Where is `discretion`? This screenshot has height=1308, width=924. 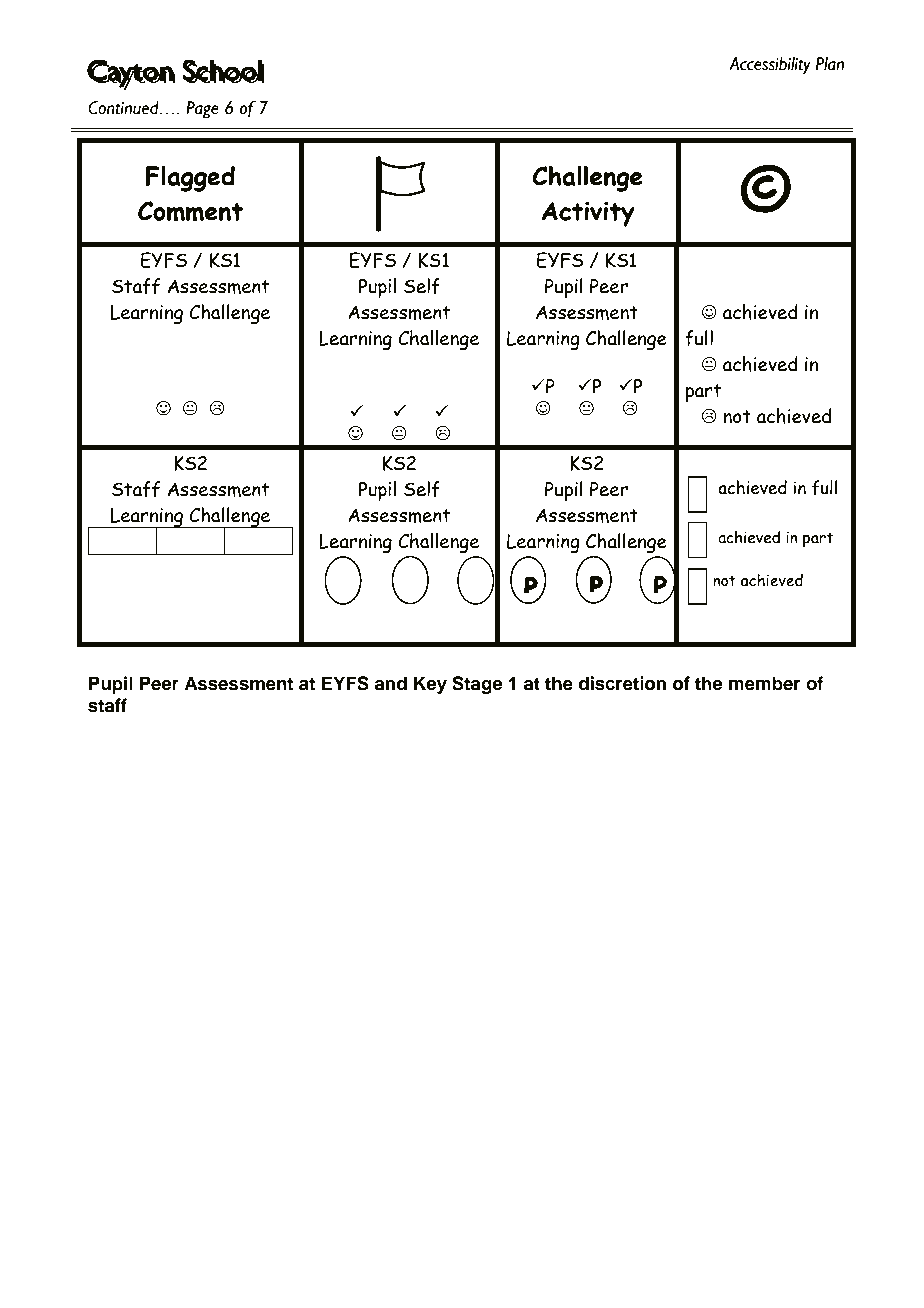 discretion is located at coordinates (622, 683).
